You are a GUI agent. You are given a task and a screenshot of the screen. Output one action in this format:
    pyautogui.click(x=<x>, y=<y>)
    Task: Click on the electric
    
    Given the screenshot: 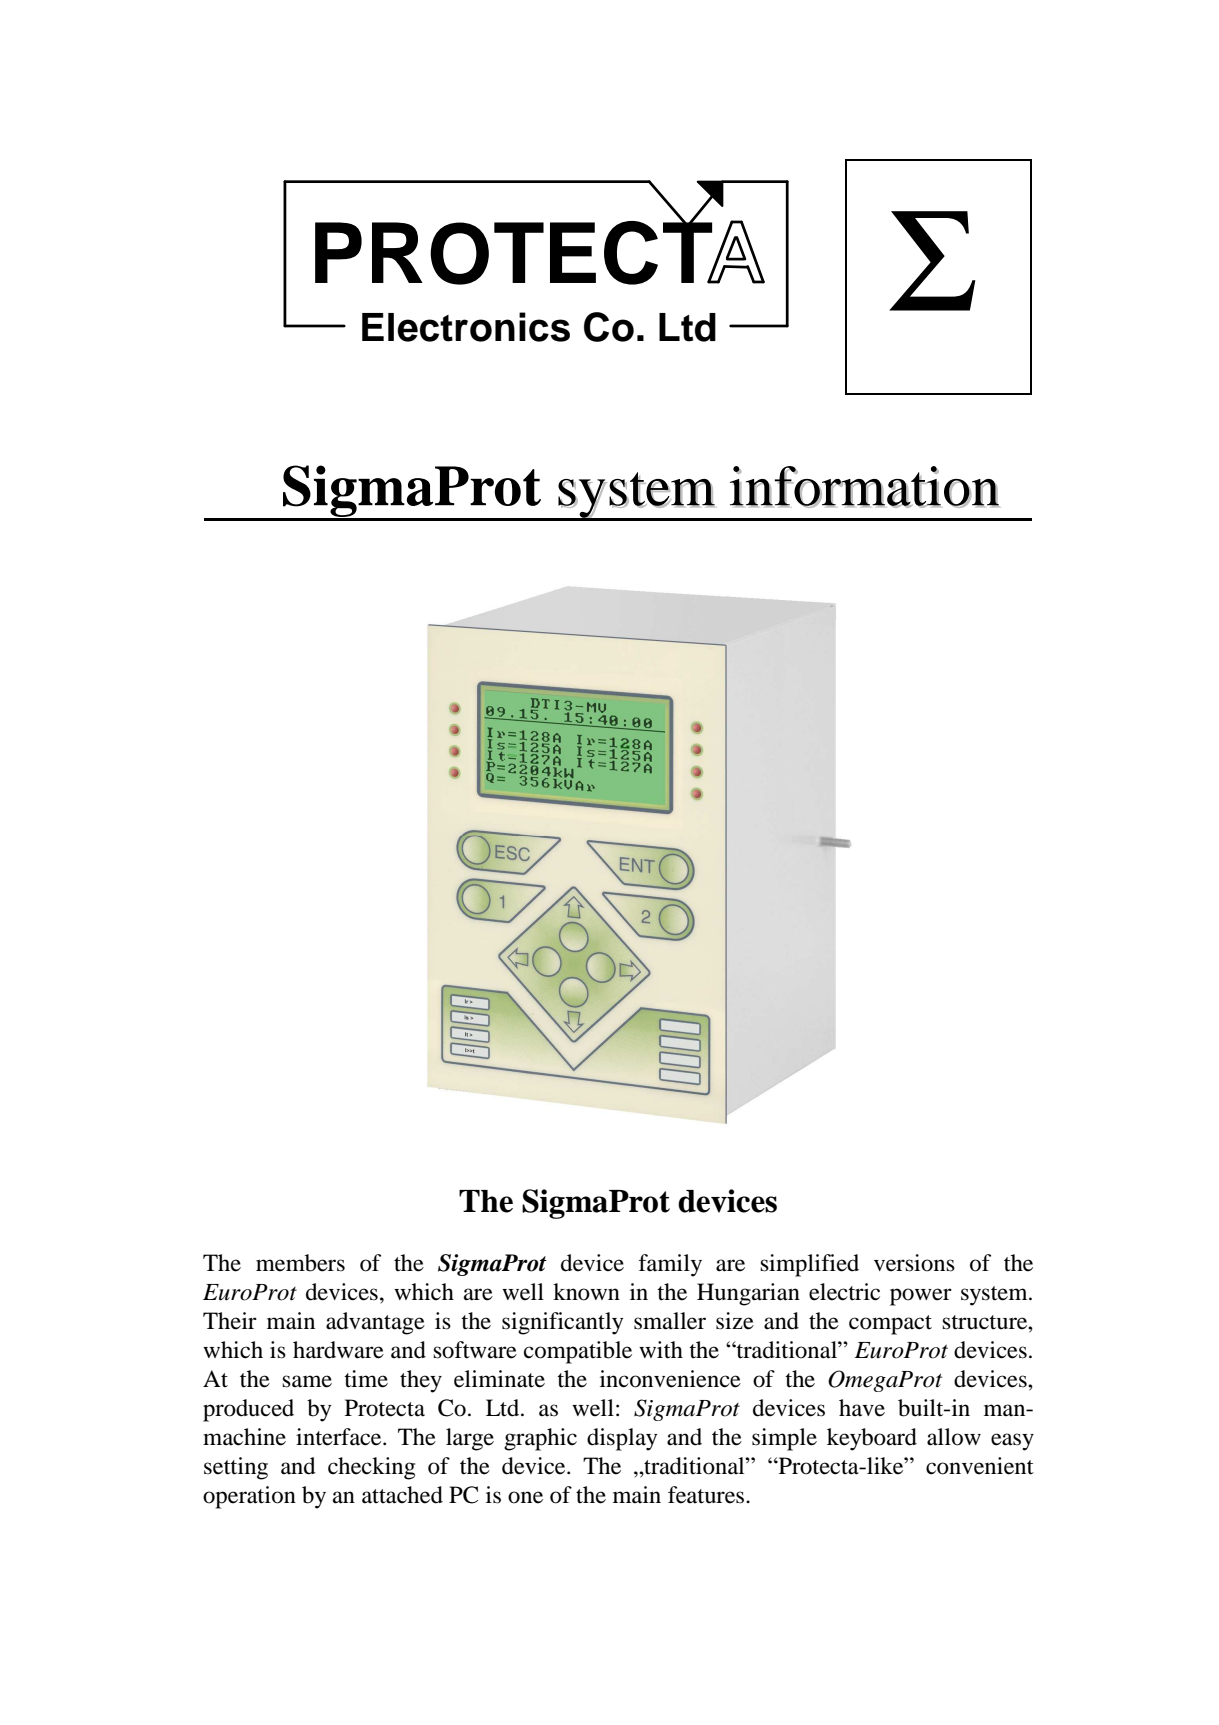 What is the action you would take?
    pyautogui.click(x=844, y=1292)
